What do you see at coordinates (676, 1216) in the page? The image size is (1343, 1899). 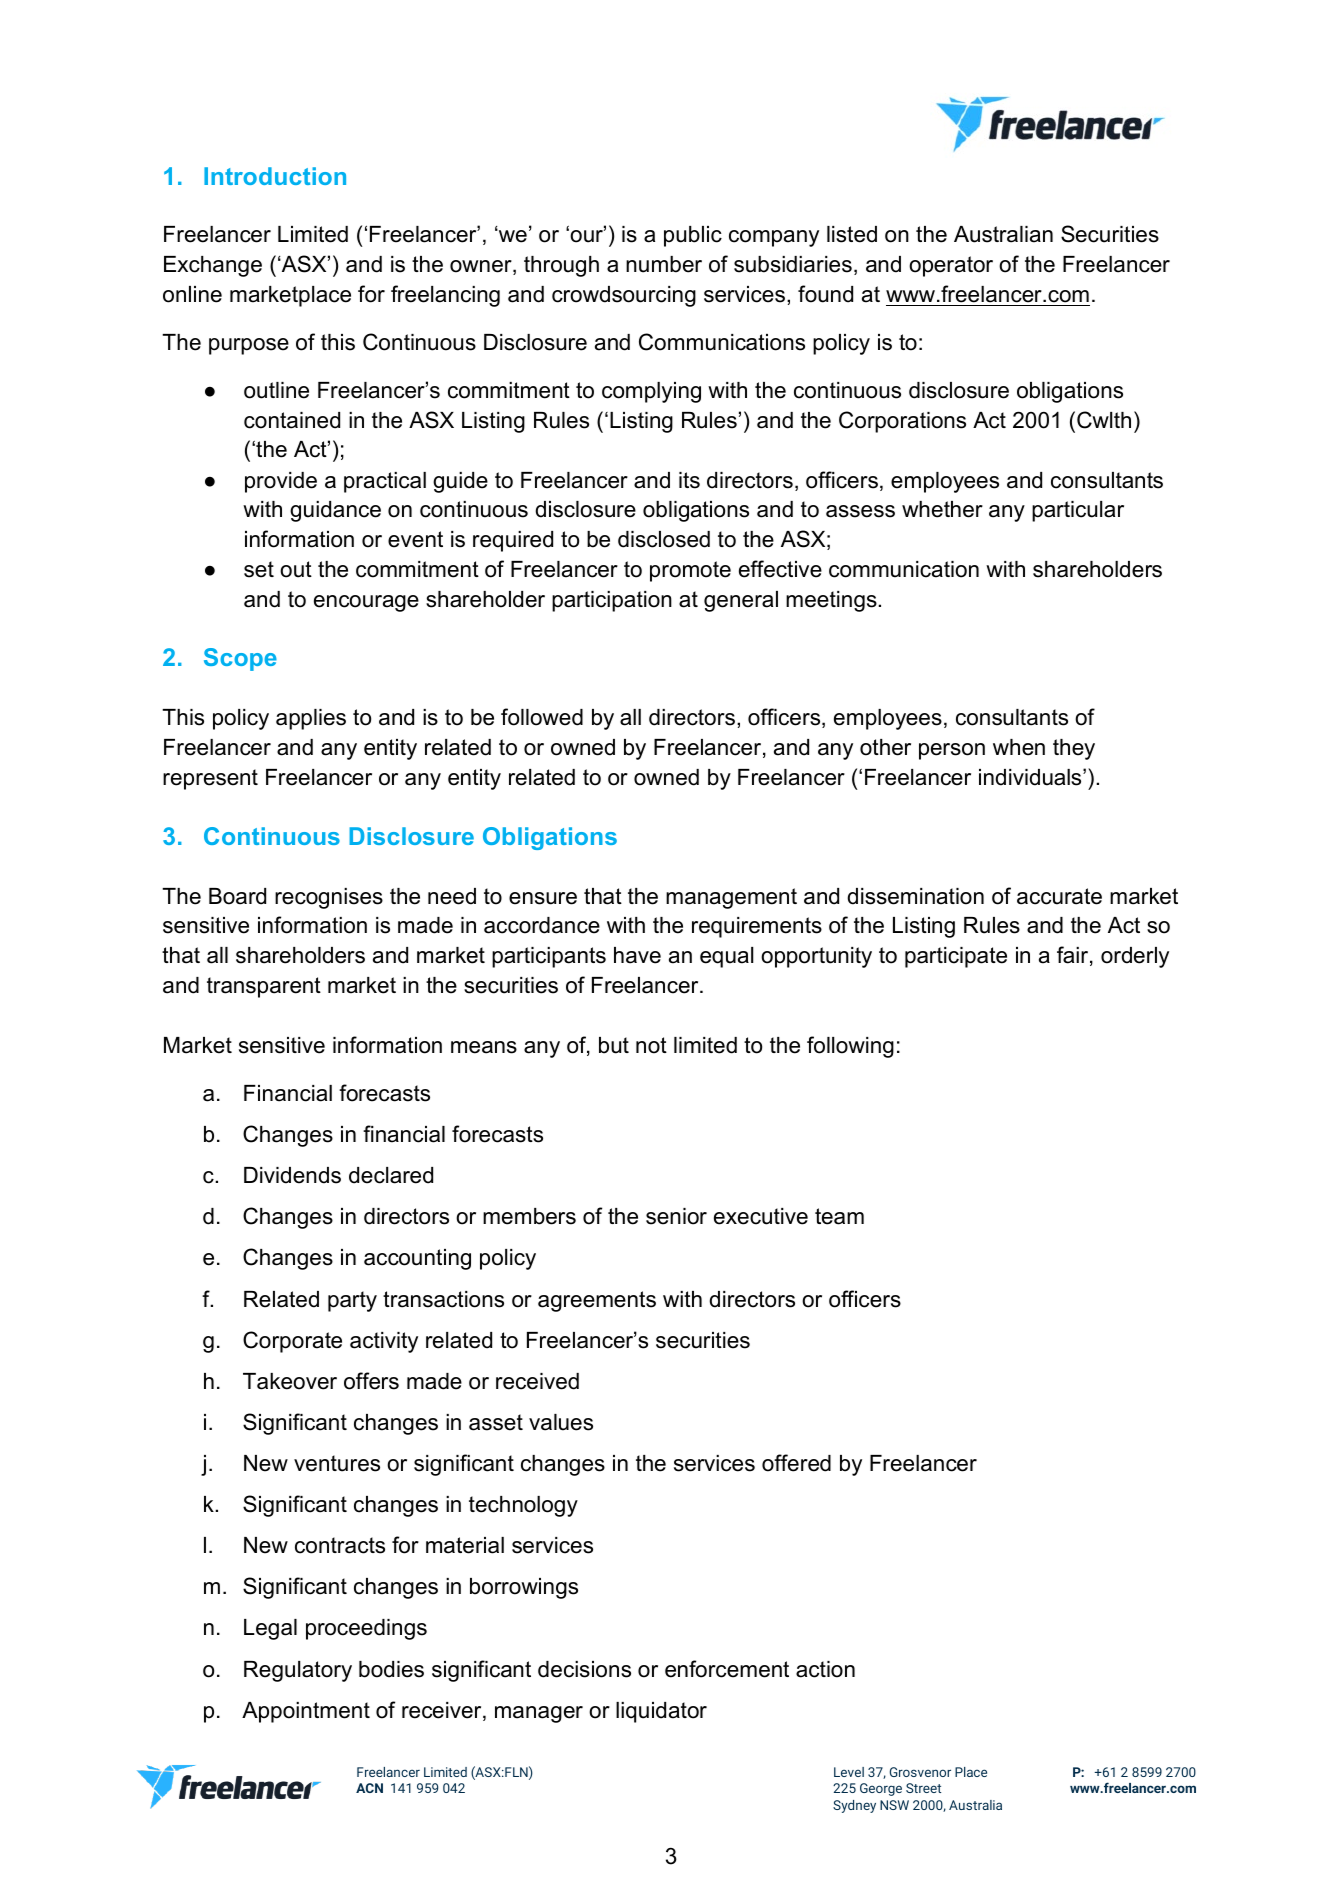 I see `senior` at bounding box center [676, 1216].
